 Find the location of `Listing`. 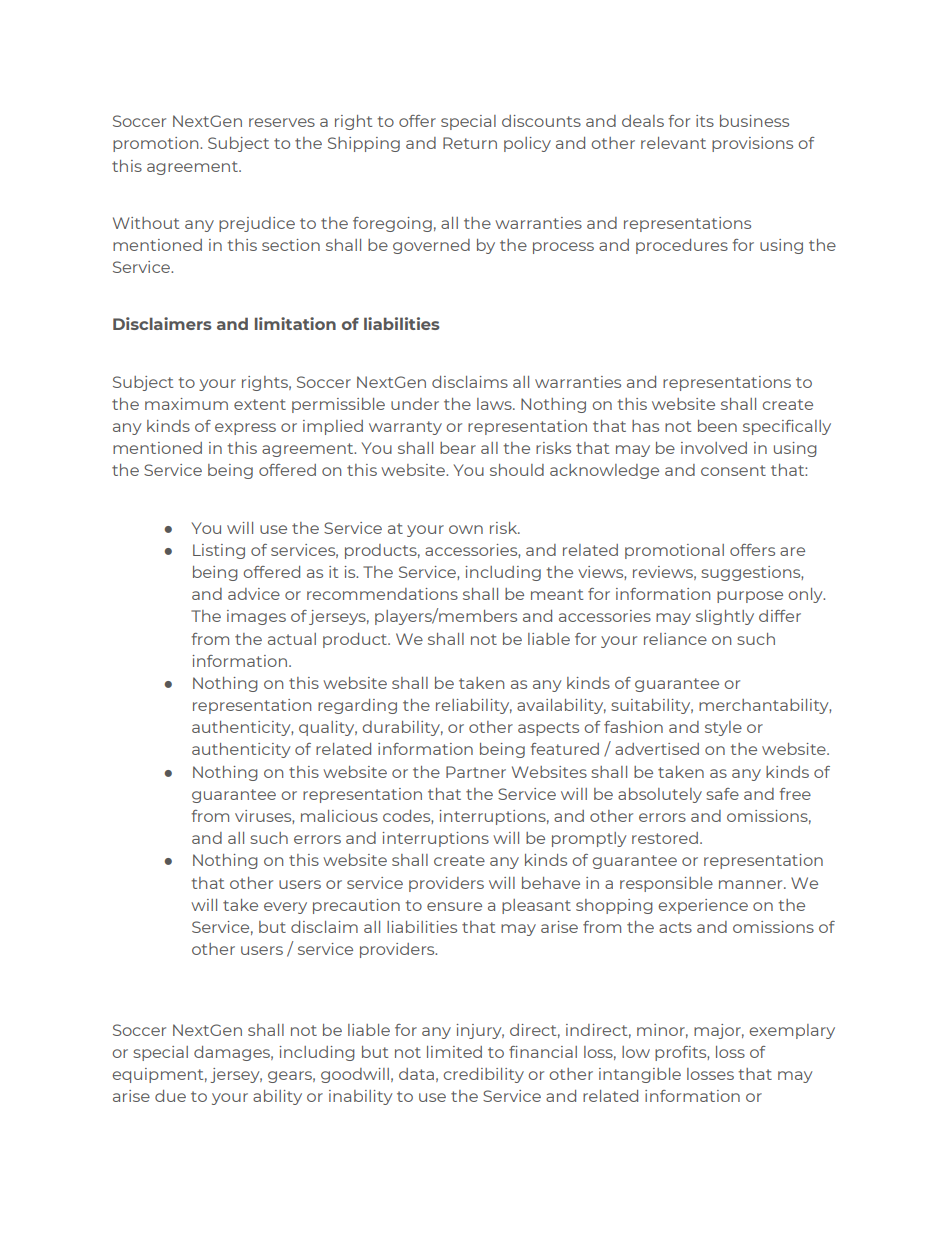

Listing is located at coordinates (219, 551).
